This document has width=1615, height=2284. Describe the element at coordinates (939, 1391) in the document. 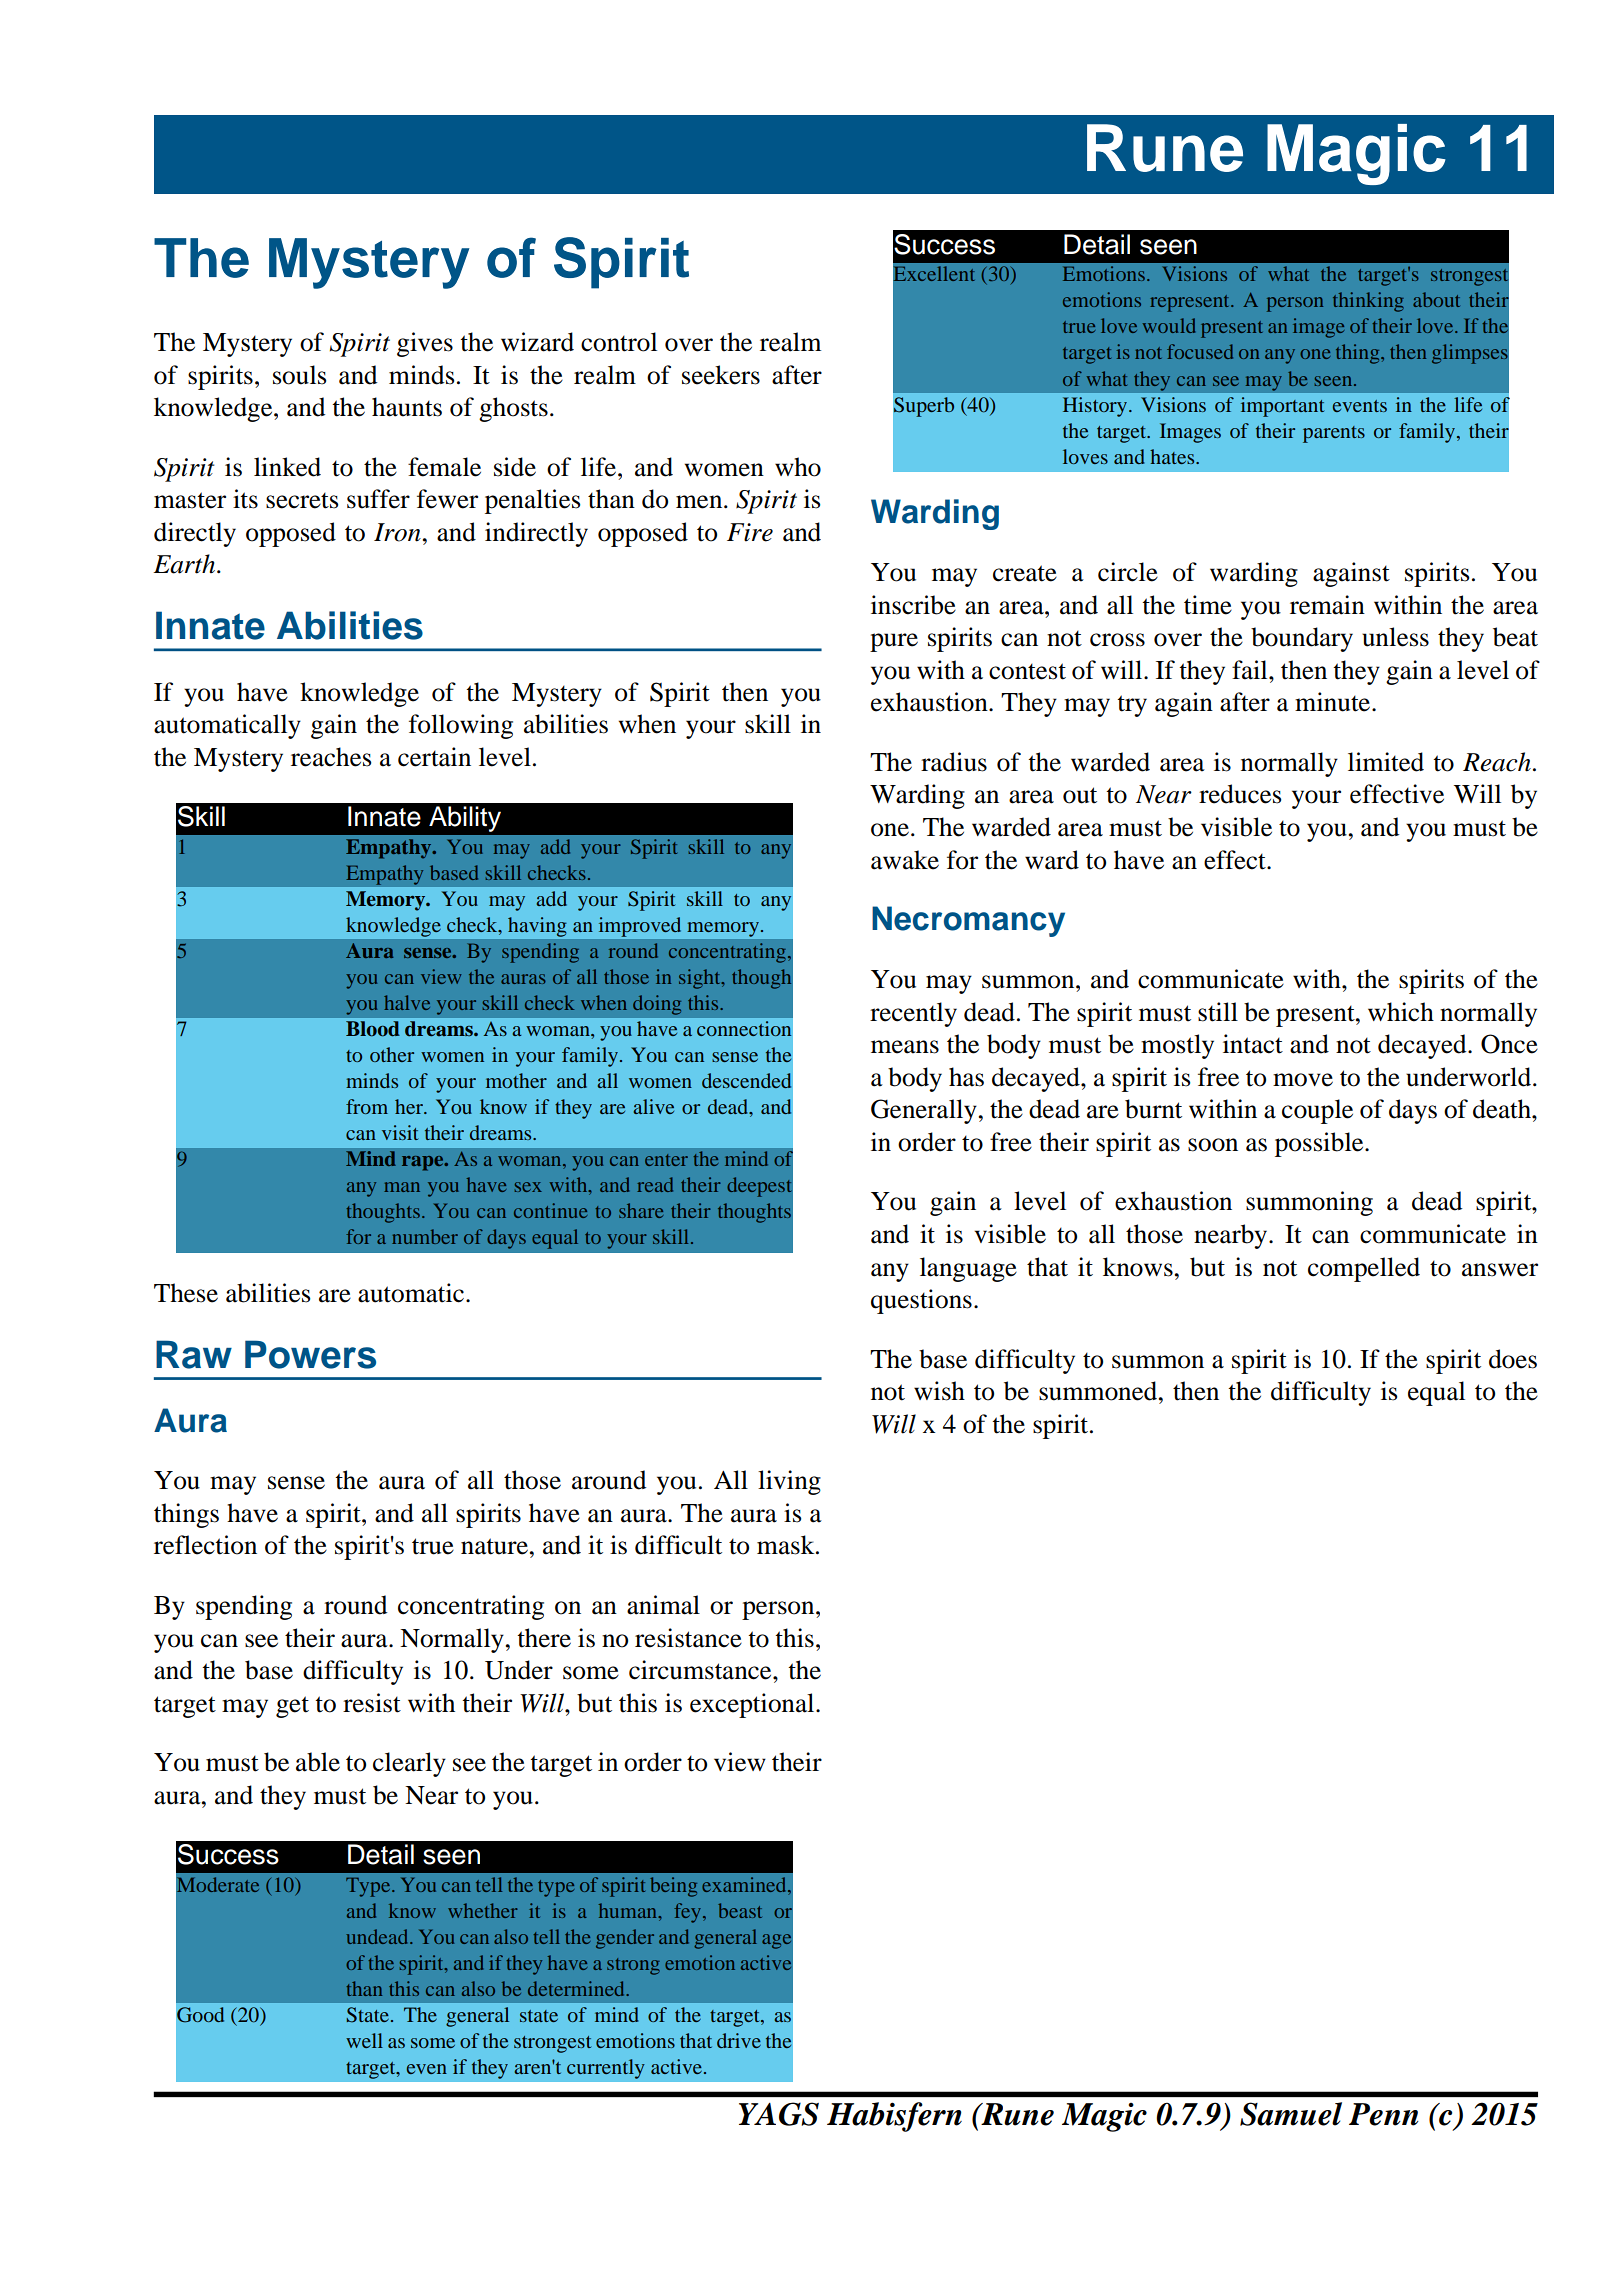

I see `wish` at that location.
